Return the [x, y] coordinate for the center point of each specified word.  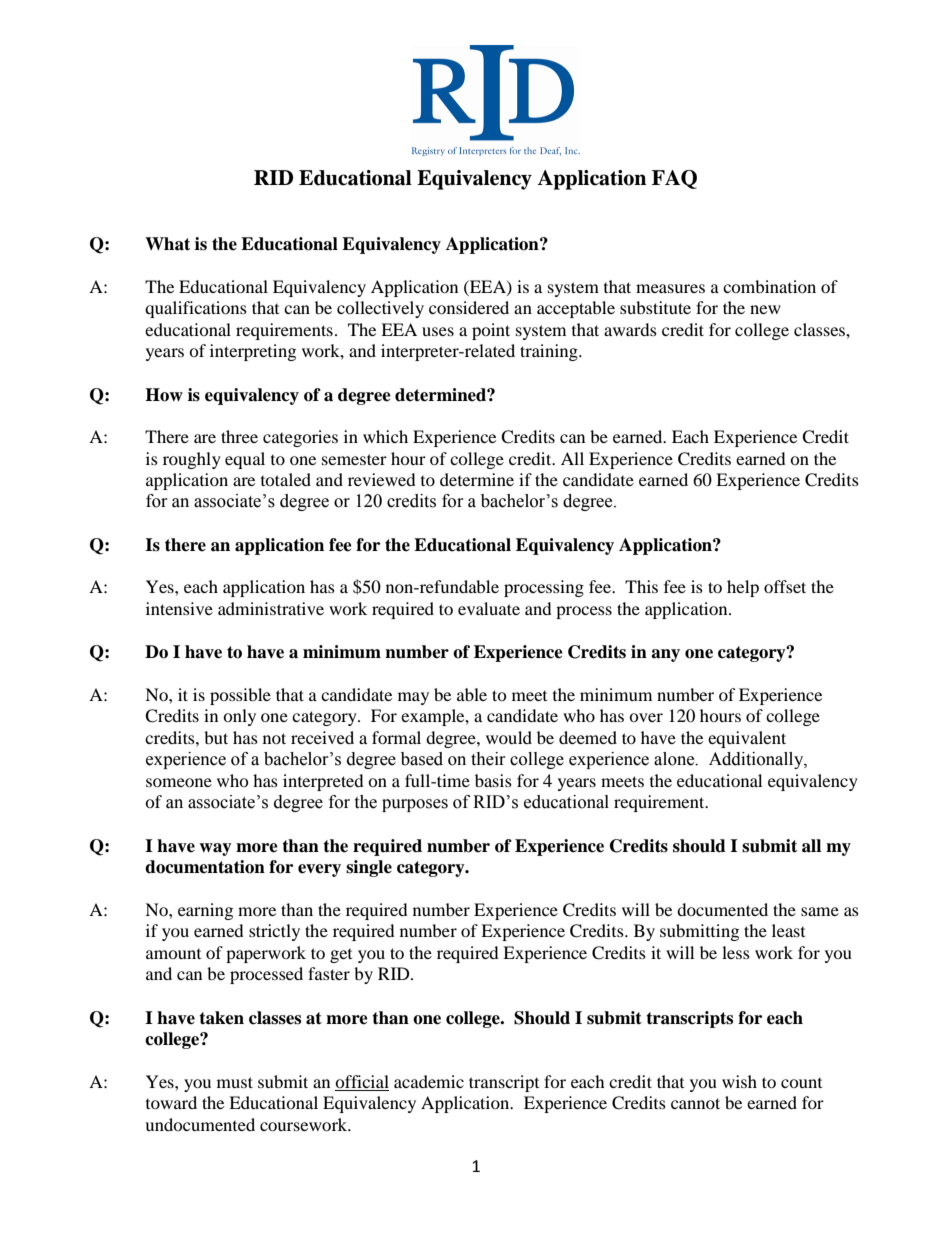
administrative [271, 608]
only [239, 717]
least [788, 930]
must [235, 1082]
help [743, 588]
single [369, 868]
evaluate [489, 608]
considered [469, 307]
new [765, 309]
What [167, 244]
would [509, 737]
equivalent [747, 739]
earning [205, 911]
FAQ [674, 179]
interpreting [253, 352]
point [491, 331]
